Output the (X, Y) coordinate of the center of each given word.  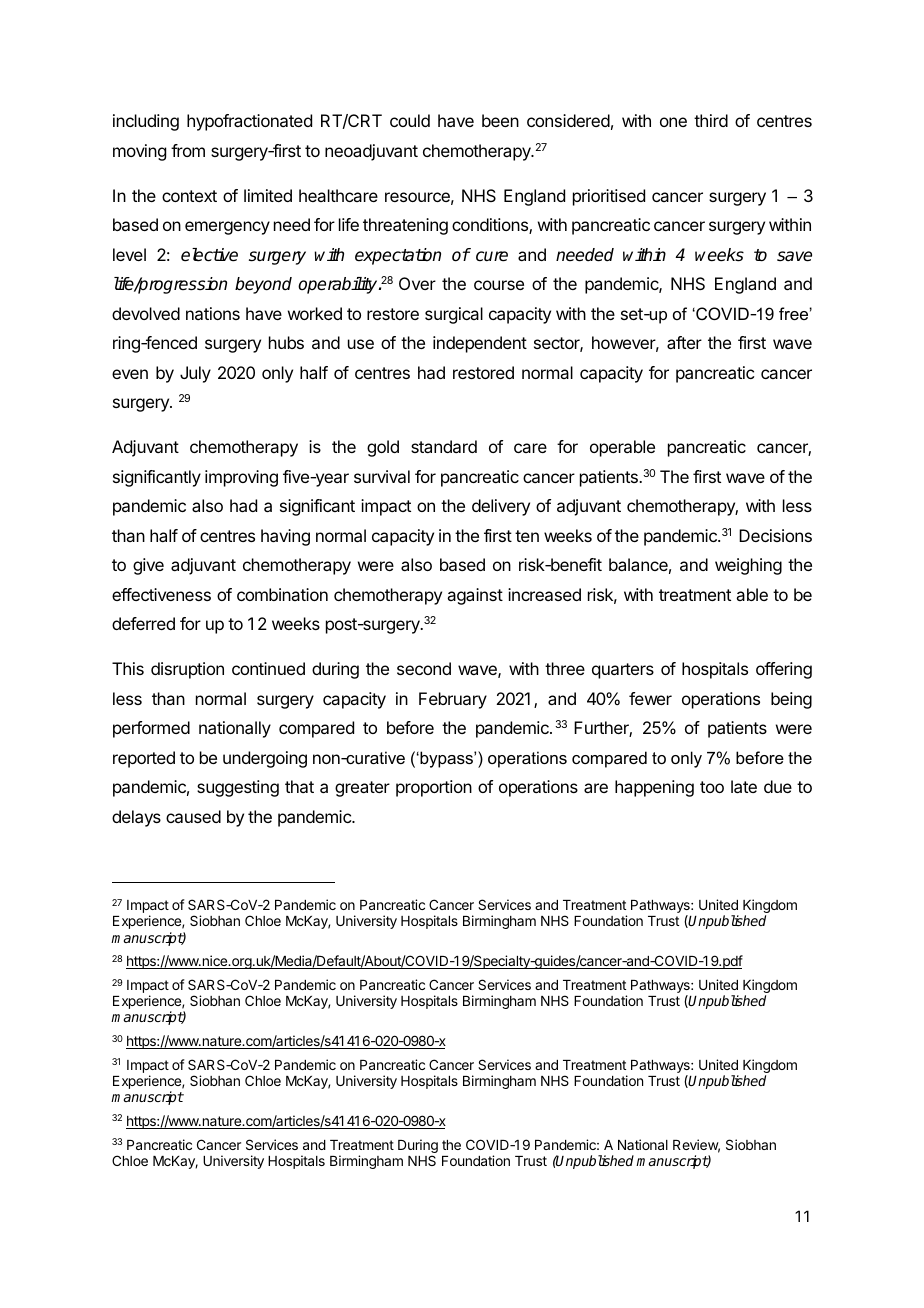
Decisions (775, 535)
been (500, 120)
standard (444, 446)
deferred (143, 623)
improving (241, 478)
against (475, 596)
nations (213, 313)
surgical (454, 315)
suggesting (238, 788)
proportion (434, 788)
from (188, 150)
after (684, 342)
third (711, 120)
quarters (623, 671)
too (712, 787)
